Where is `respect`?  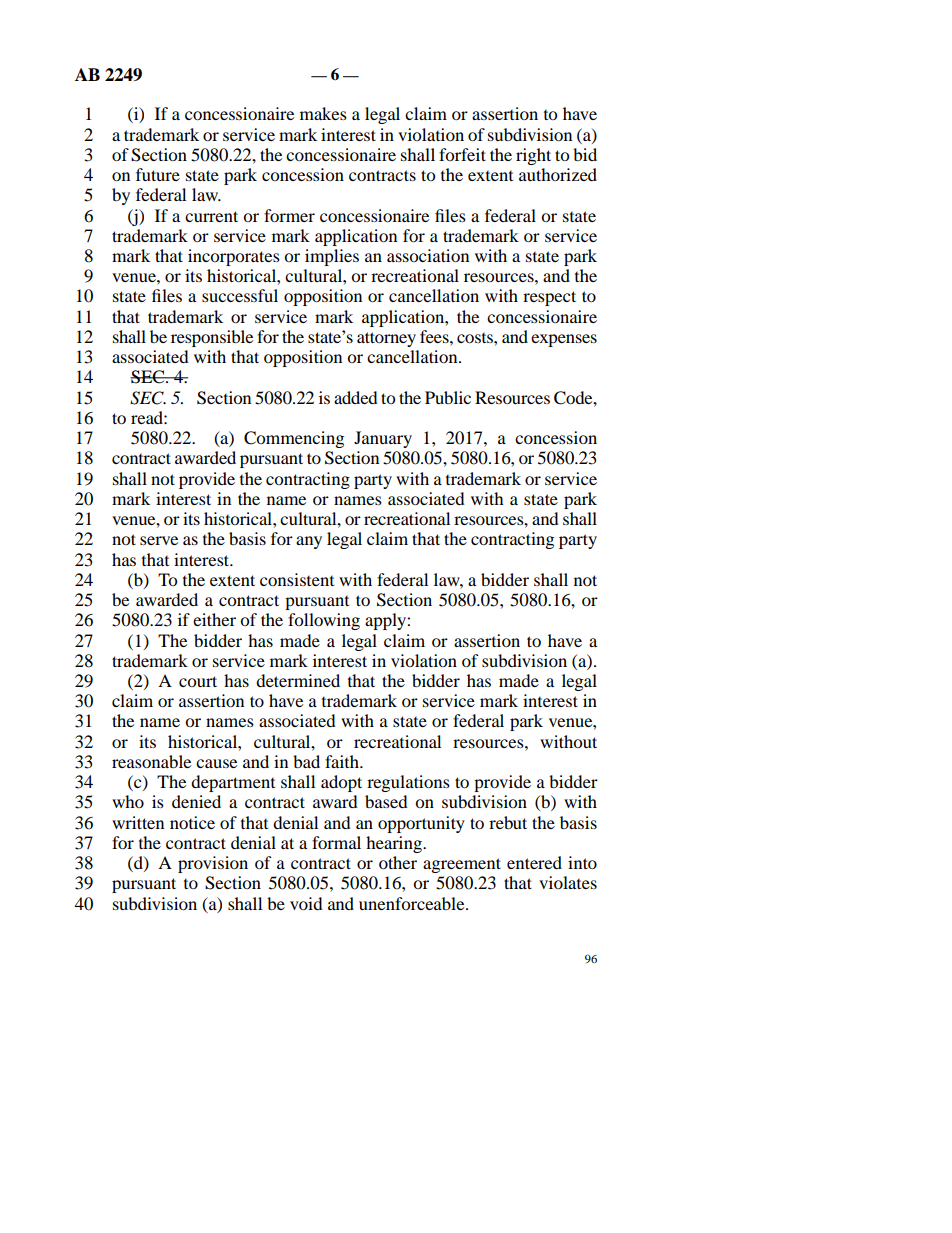
respect is located at coordinates (549, 298).
